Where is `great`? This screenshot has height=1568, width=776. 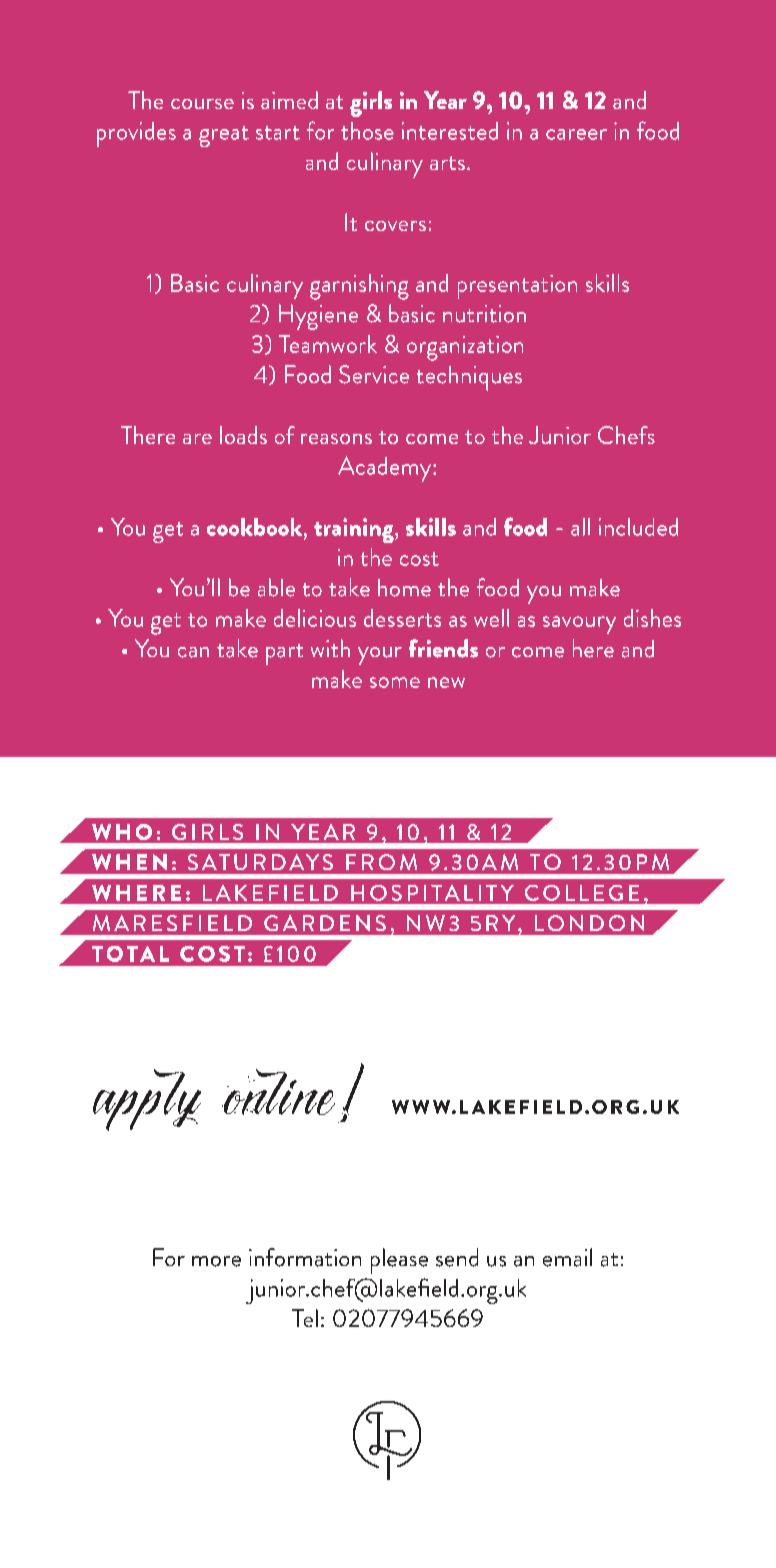 great is located at coordinates (224, 136).
